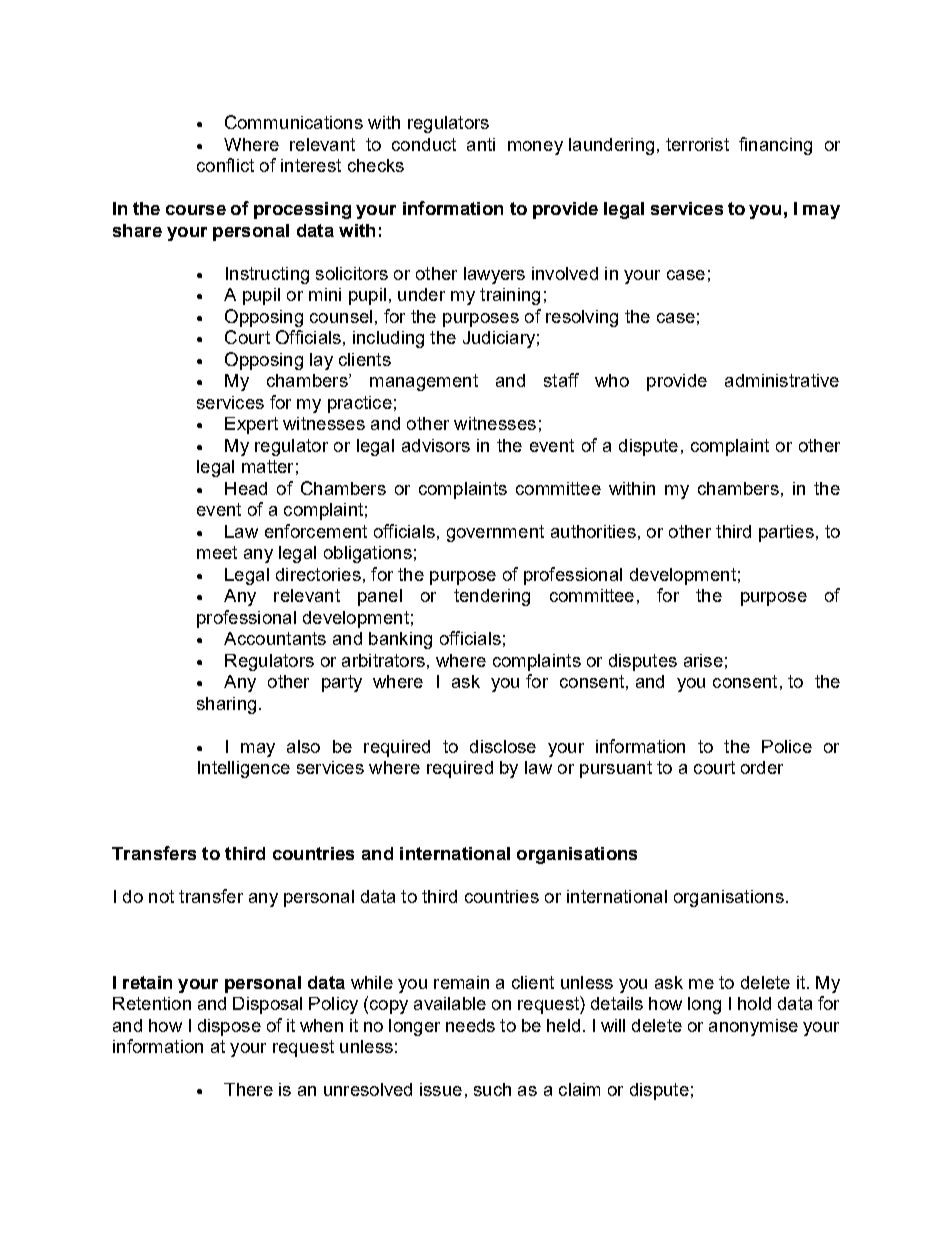 Image resolution: width=952 pixels, height=1233 pixels. What do you see at coordinates (762, 767) in the screenshot?
I see `order` at bounding box center [762, 767].
